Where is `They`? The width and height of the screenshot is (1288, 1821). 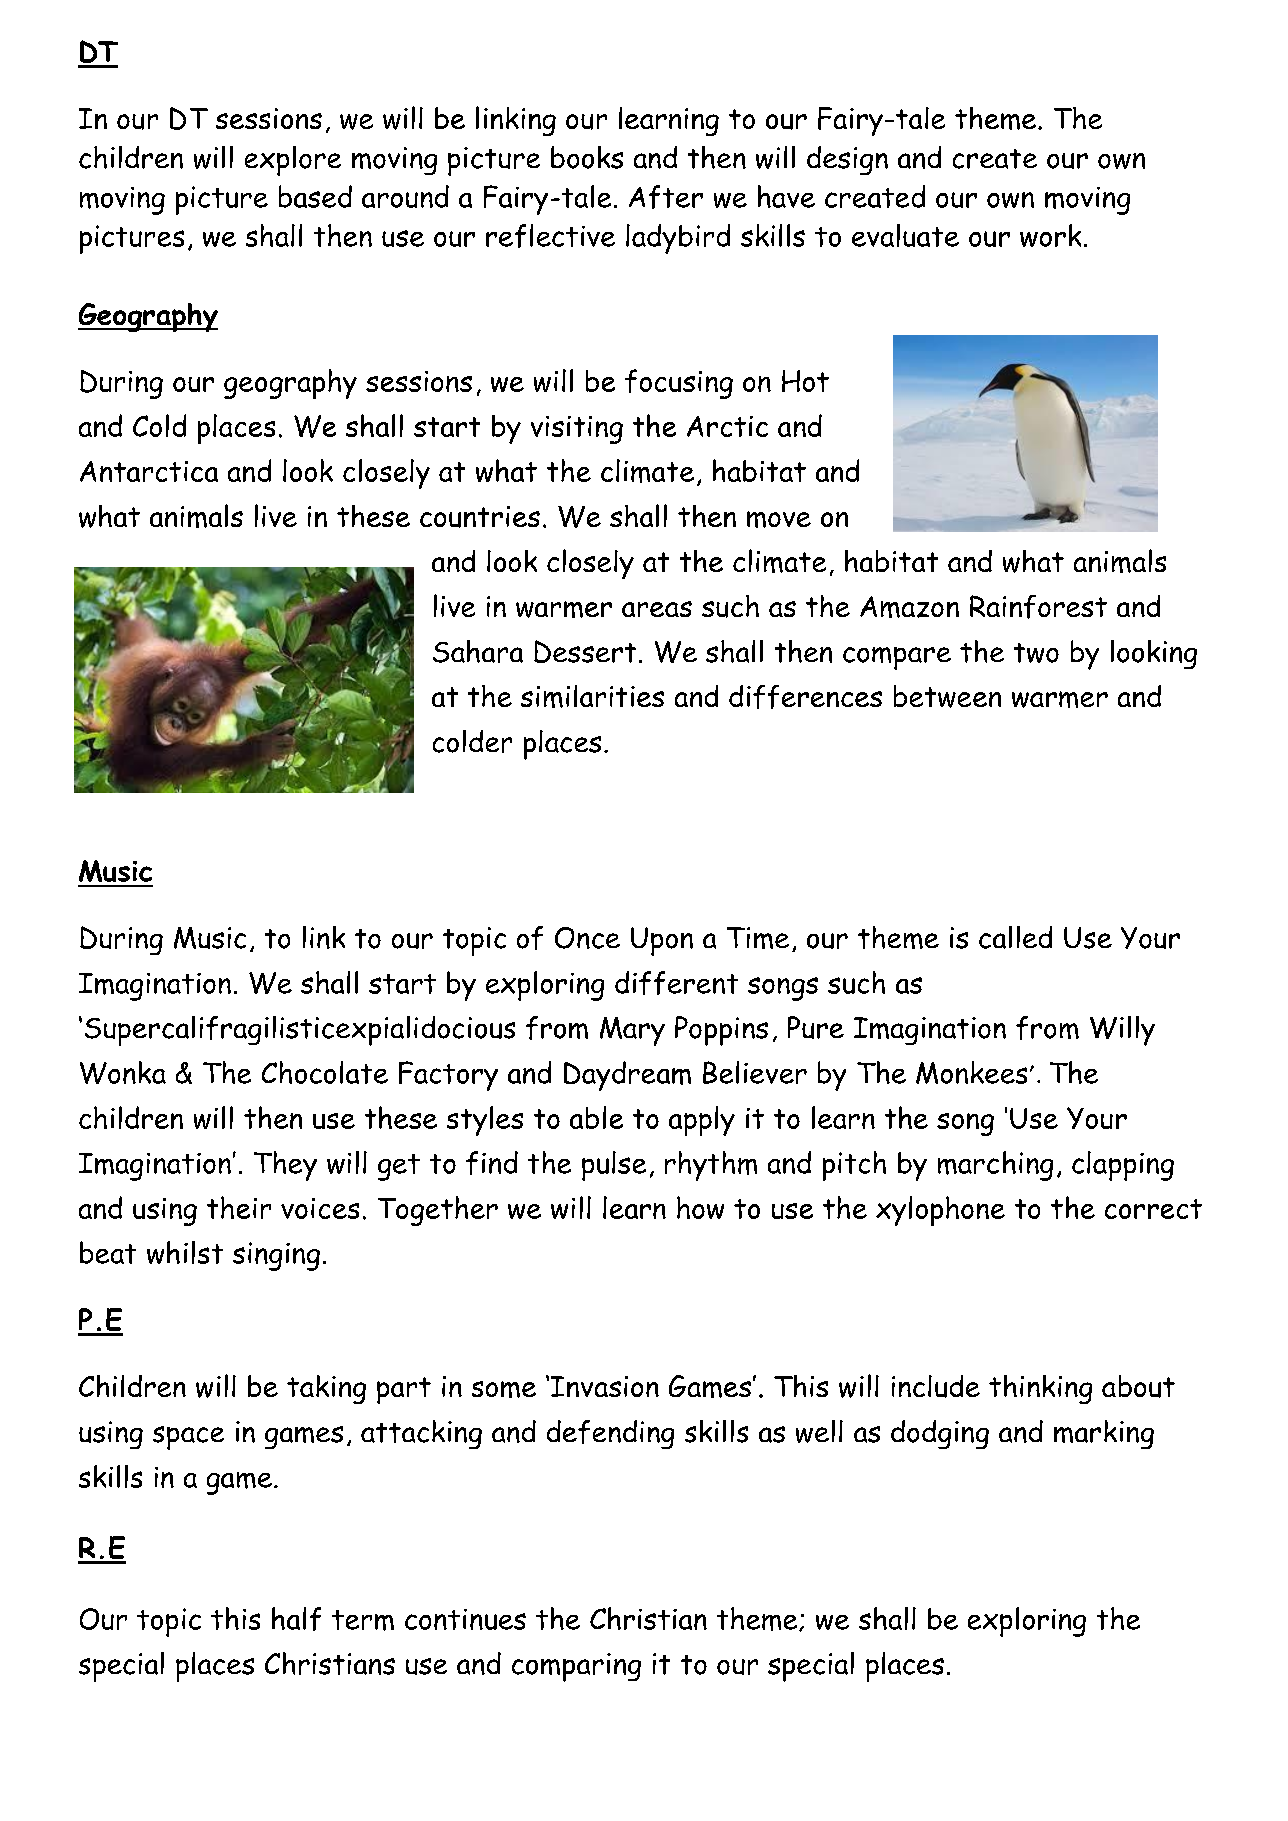
They is located at coordinates (285, 1166).
